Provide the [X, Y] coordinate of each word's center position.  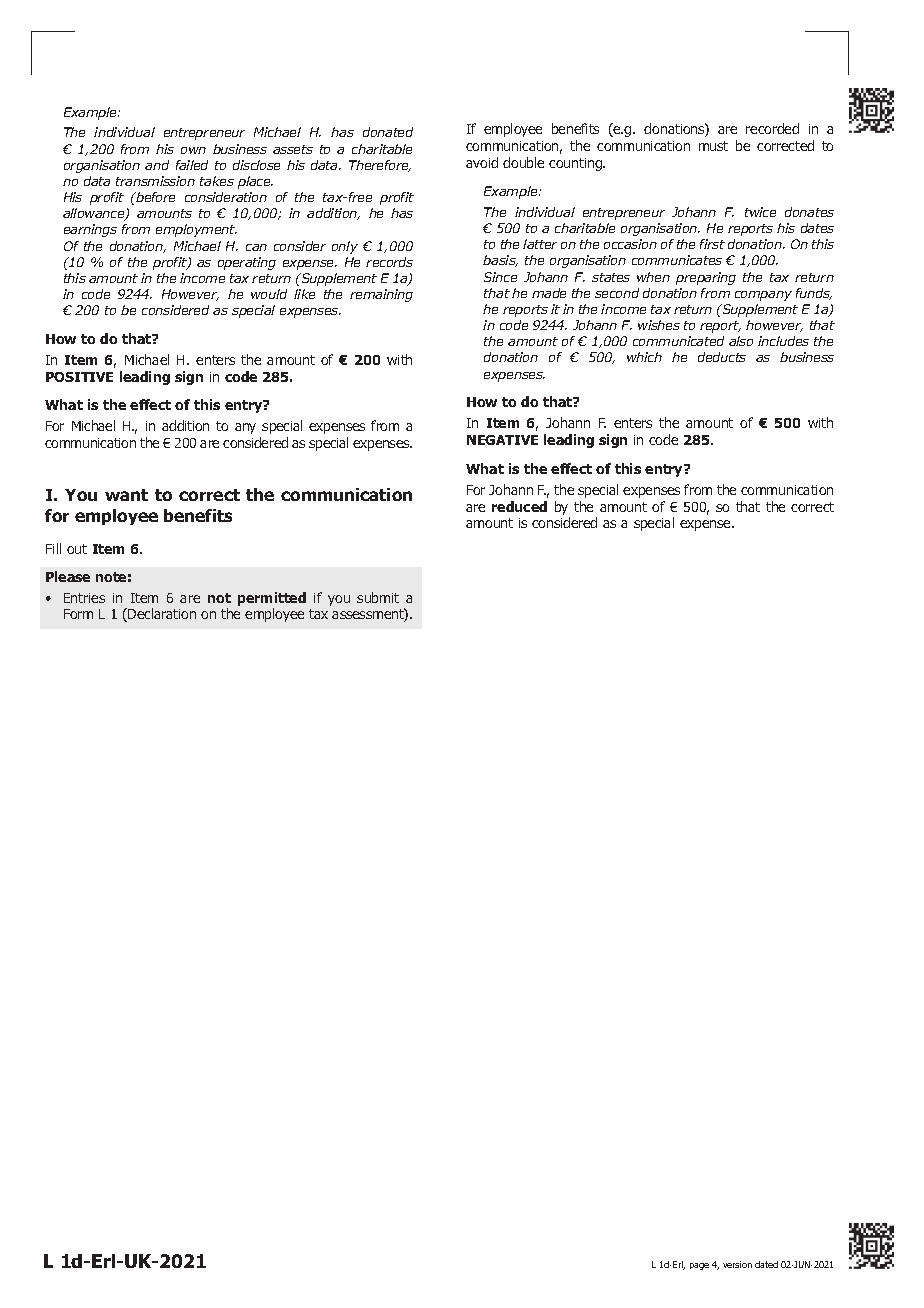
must [713, 146]
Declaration [161, 615]
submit [378, 597]
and [157, 165]
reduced [519, 506]
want [126, 495]
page [699, 1266]
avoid [482, 162]
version [737, 1264]
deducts [722, 357]
